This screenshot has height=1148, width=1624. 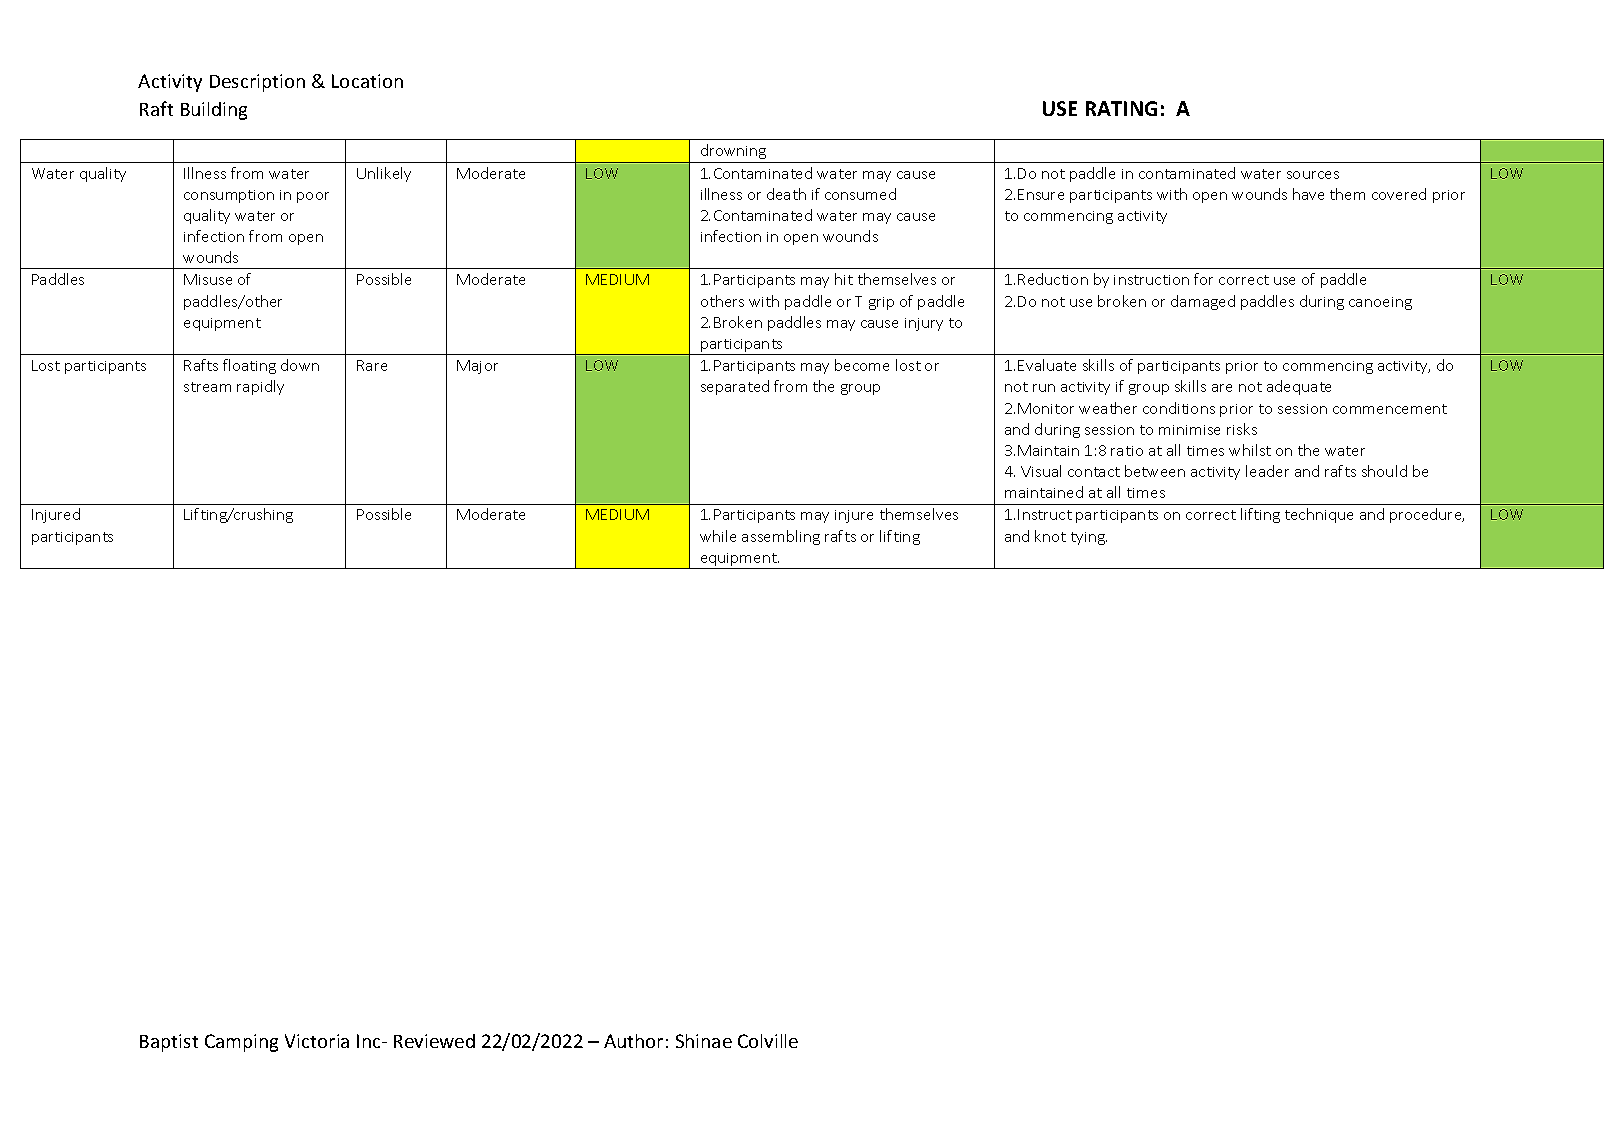 What do you see at coordinates (317, 1041) in the screenshot?
I see `Victoria` at bounding box center [317, 1041].
